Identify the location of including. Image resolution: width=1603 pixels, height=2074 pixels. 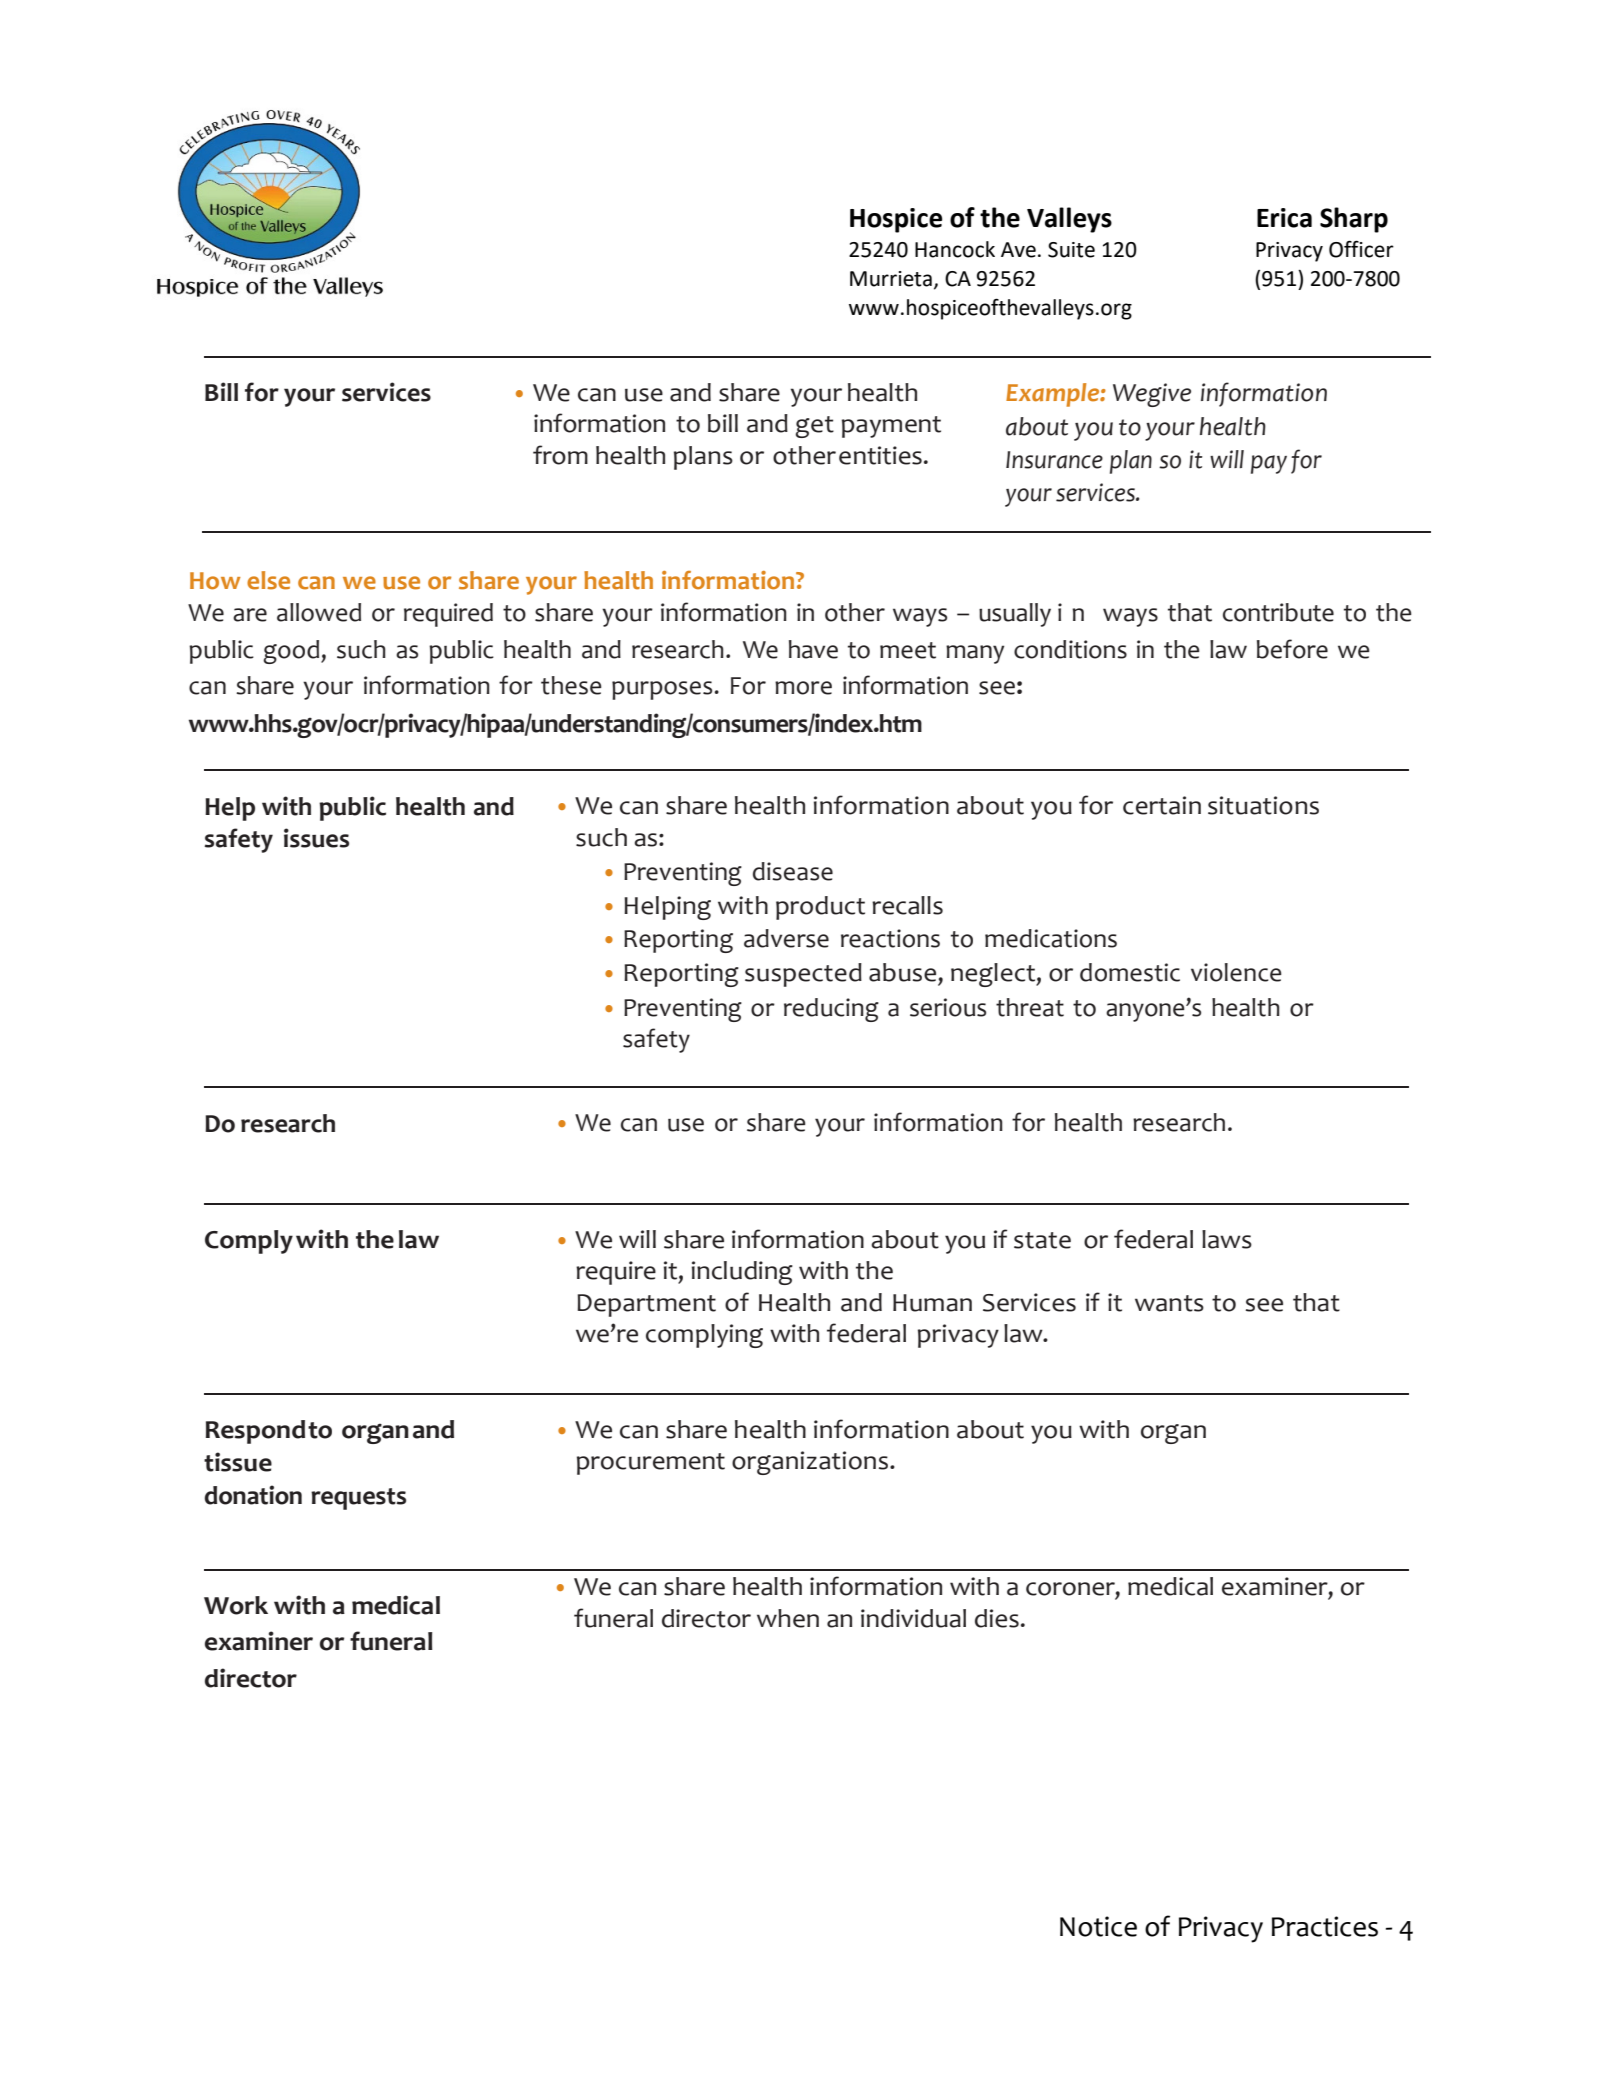
(742, 1273).
